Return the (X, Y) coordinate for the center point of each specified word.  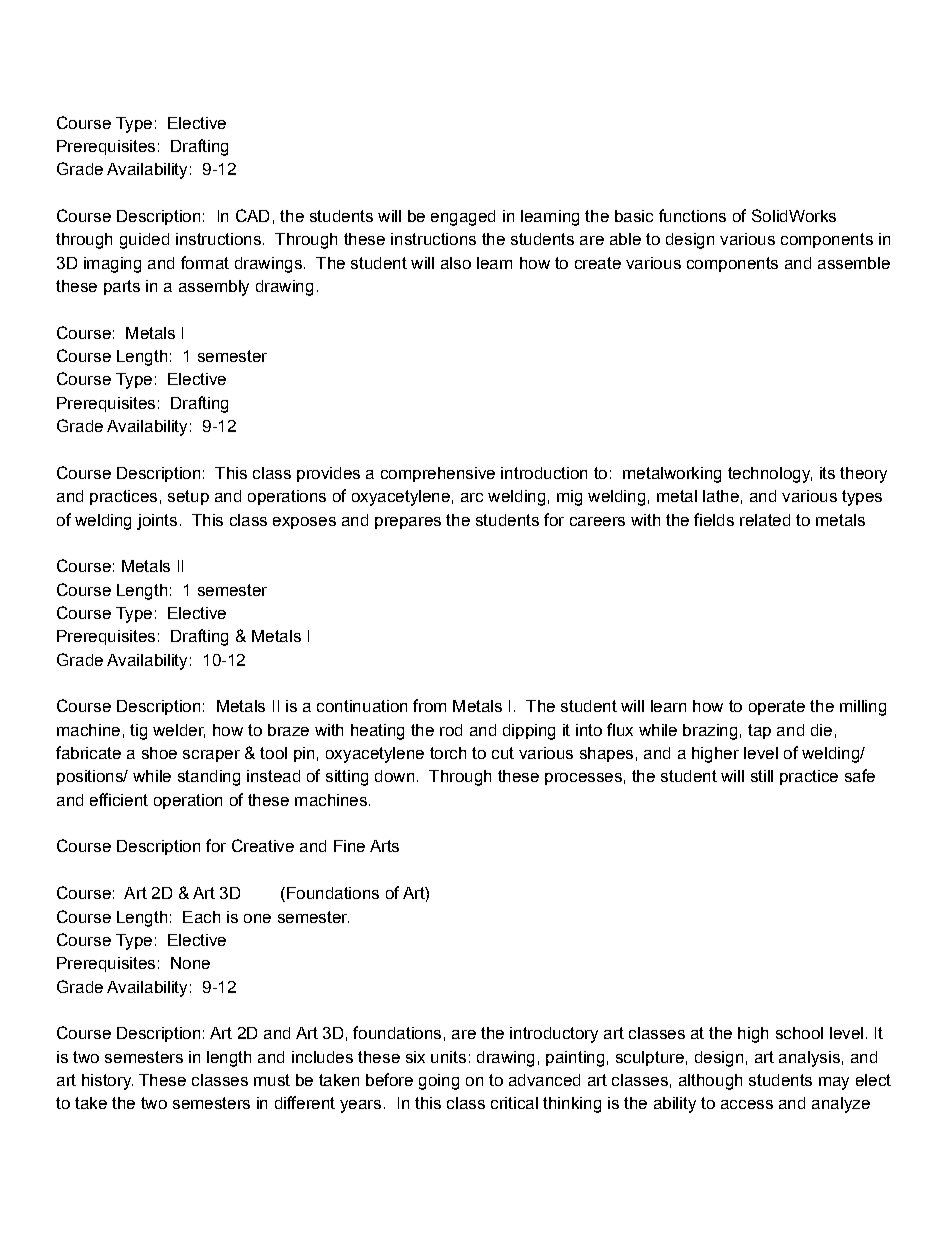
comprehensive (438, 474)
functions (692, 215)
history (107, 1082)
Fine (349, 846)
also (456, 263)
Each (201, 917)
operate (777, 707)
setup (188, 497)
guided (144, 241)
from (429, 705)
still (762, 776)
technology (770, 475)
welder (179, 731)
